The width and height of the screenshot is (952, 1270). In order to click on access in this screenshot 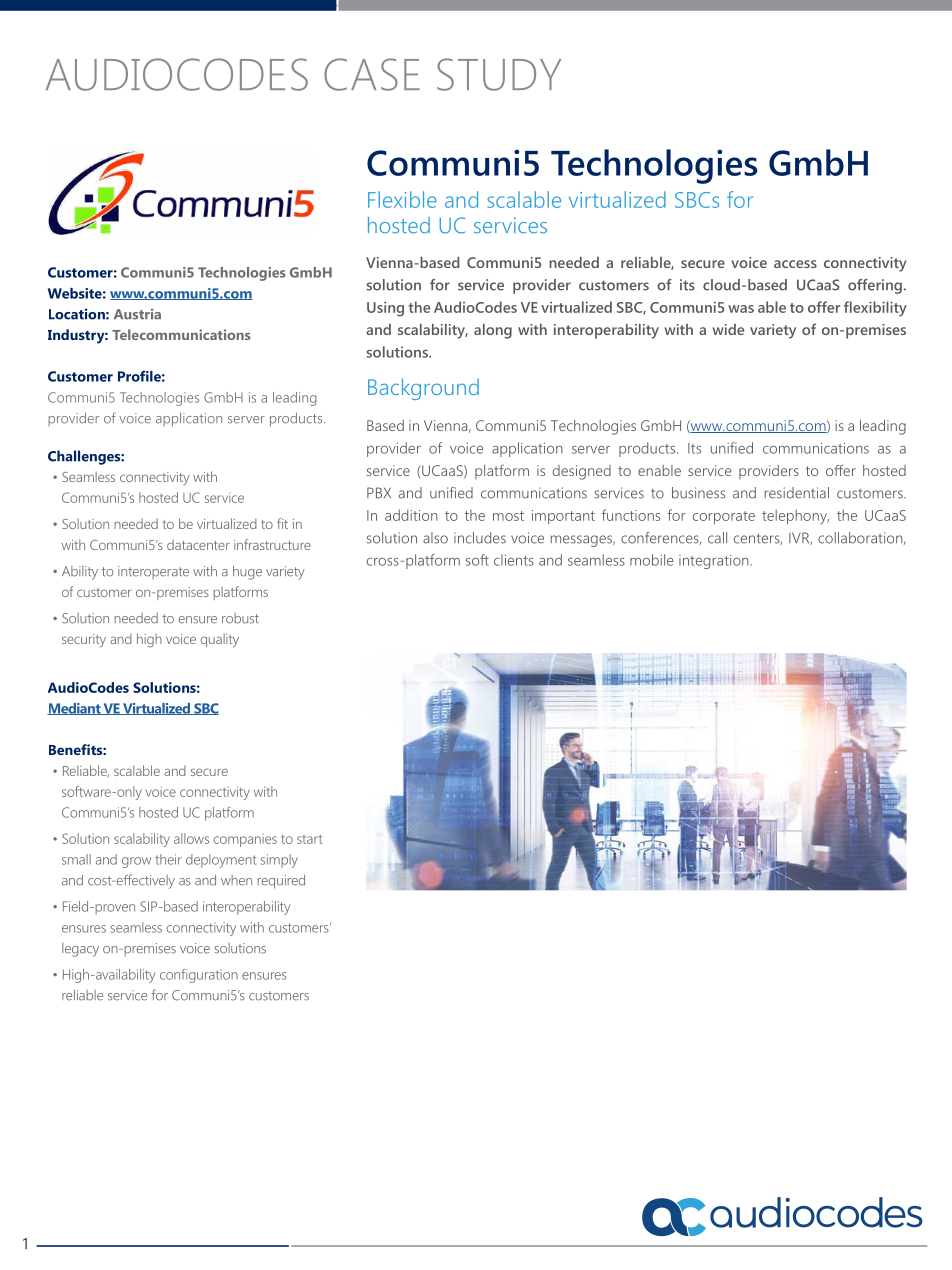, I will do `click(795, 264)`.
